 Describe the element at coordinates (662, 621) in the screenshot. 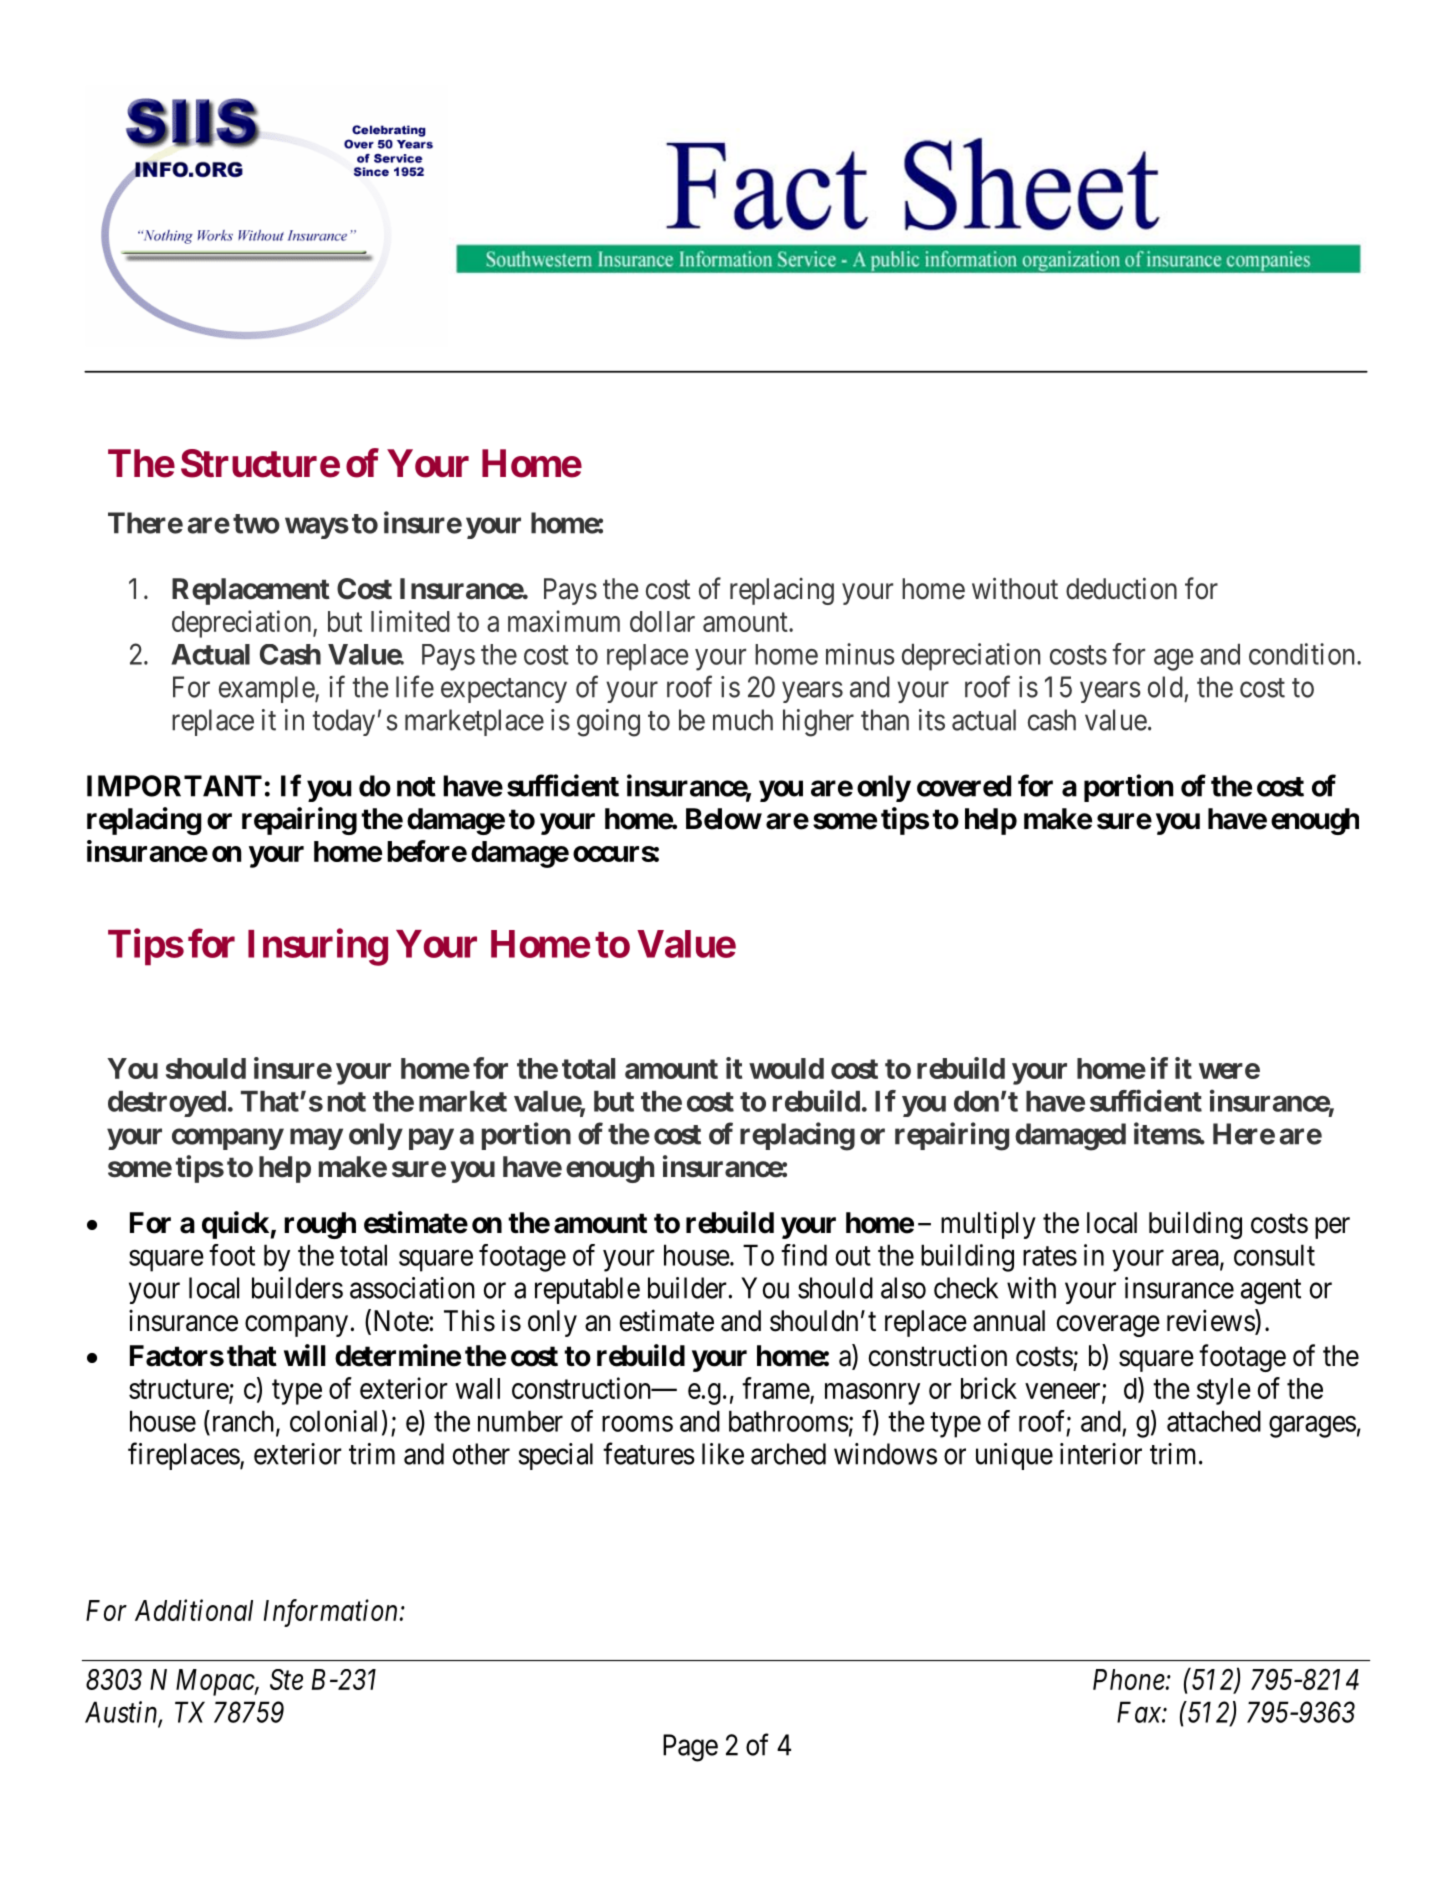

I see `dollar` at that location.
